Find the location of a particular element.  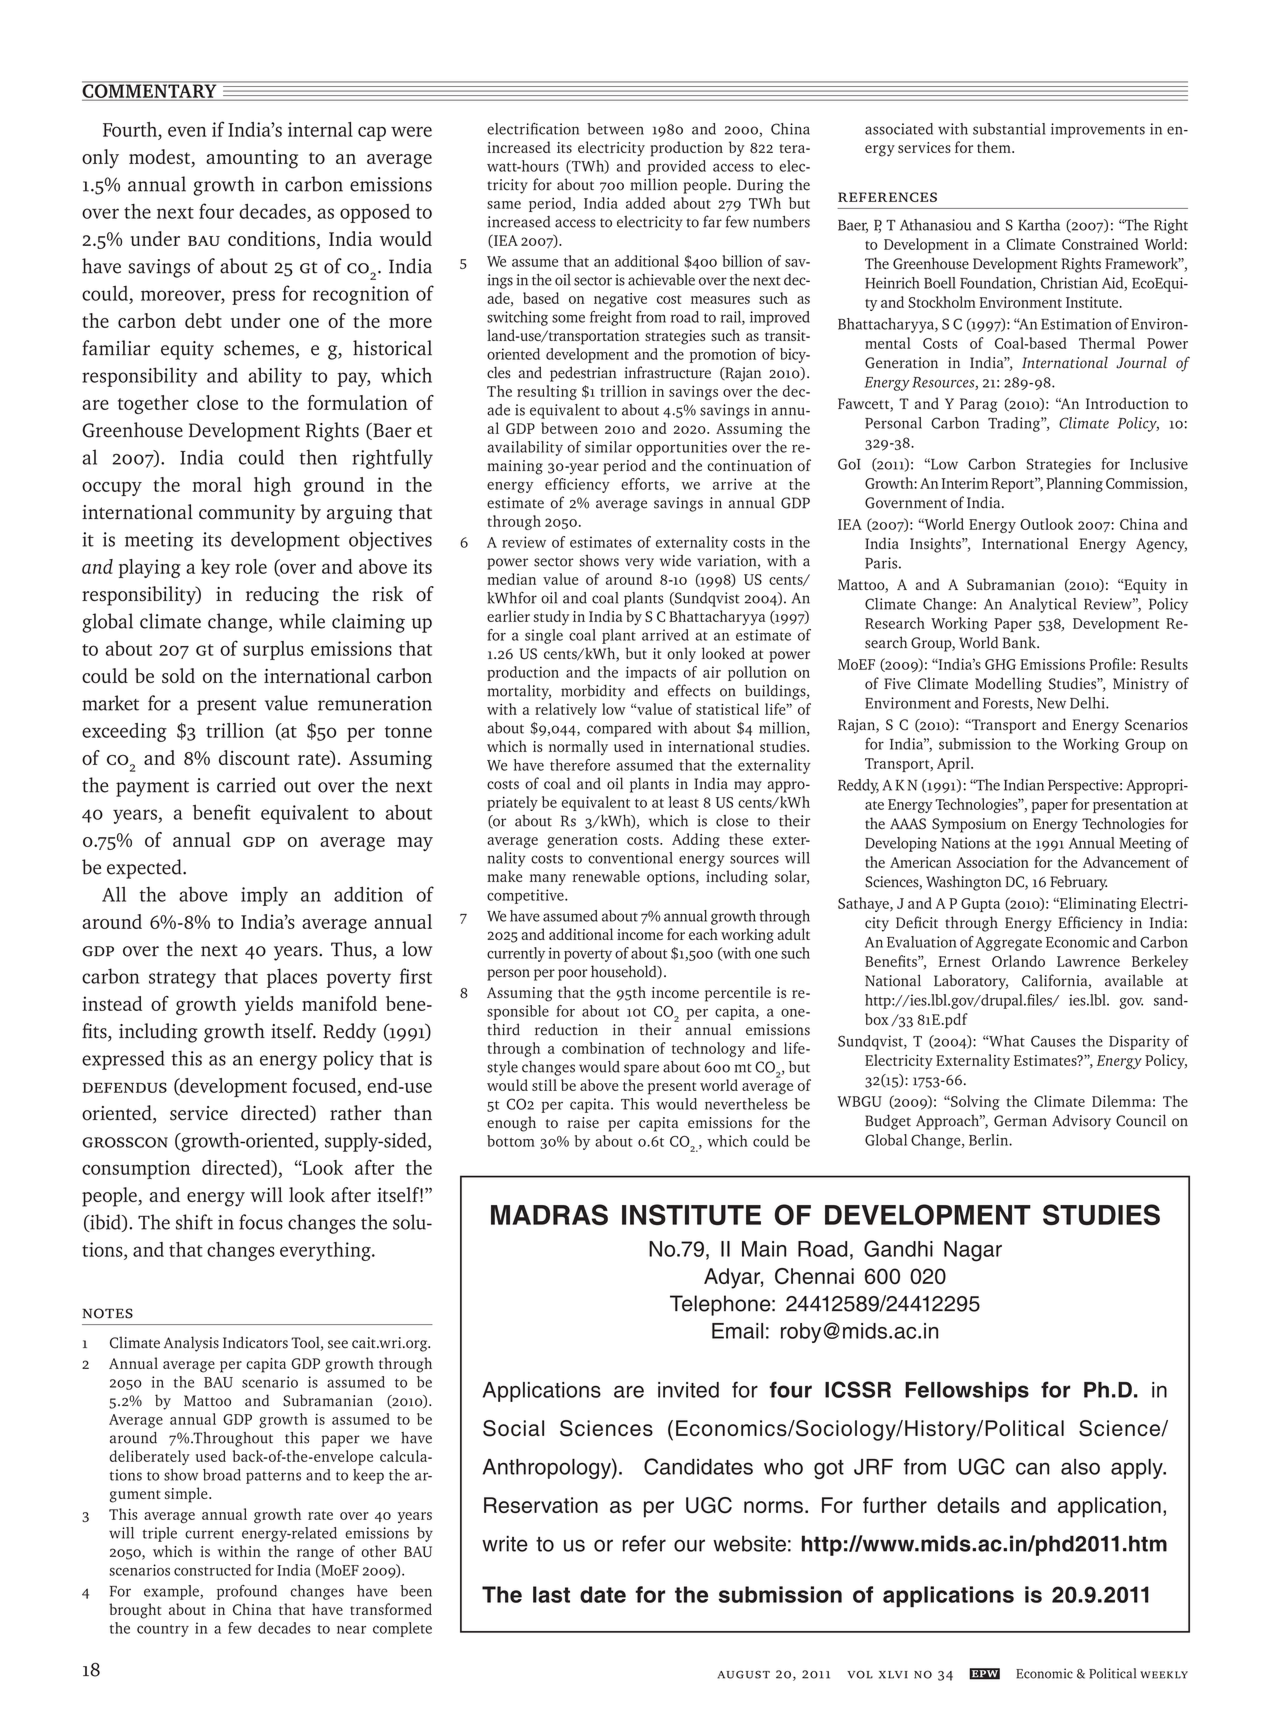

consumption is located at coordinates (136, 1169).
